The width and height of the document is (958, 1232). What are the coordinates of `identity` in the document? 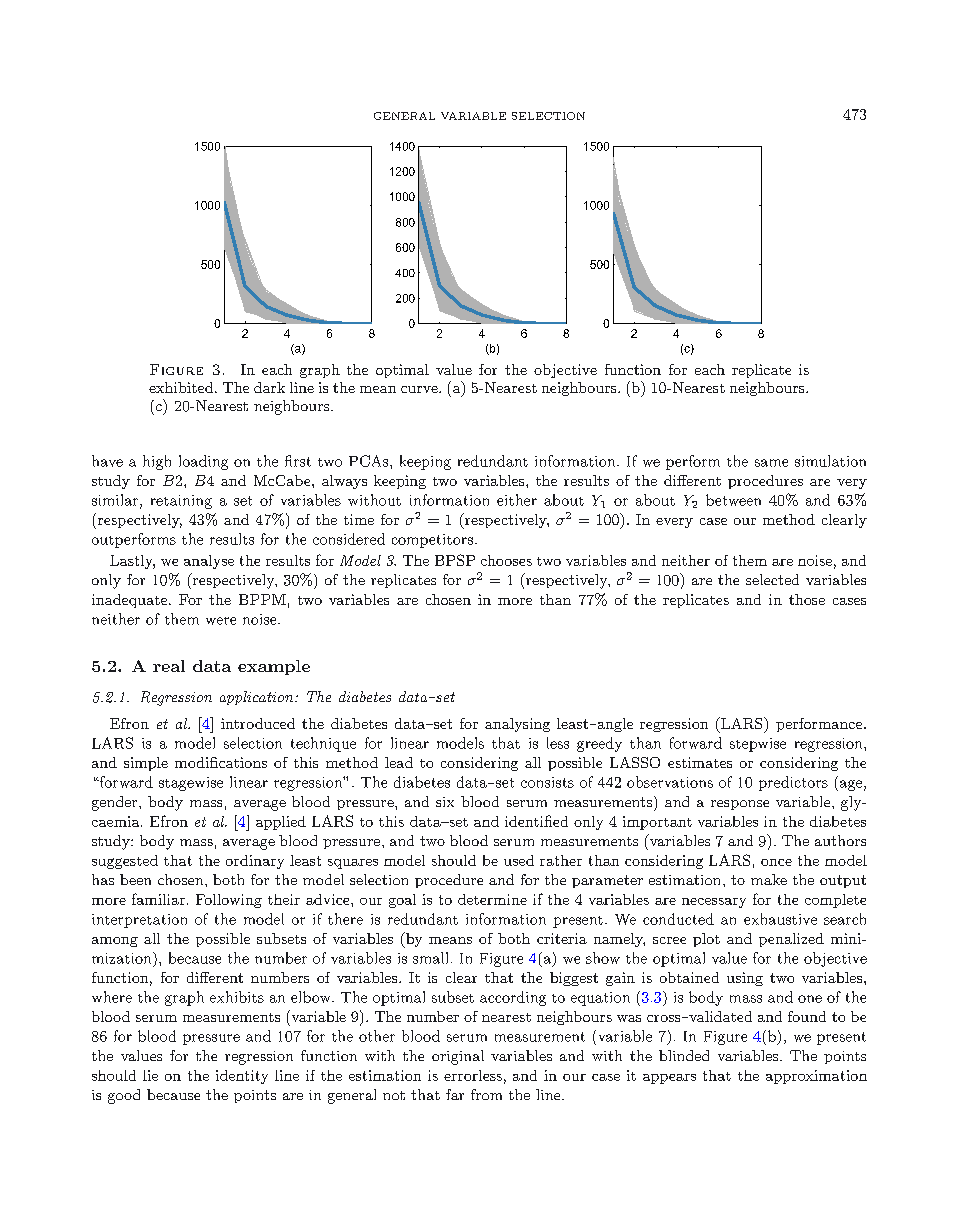 It's located at (242, 1077).
